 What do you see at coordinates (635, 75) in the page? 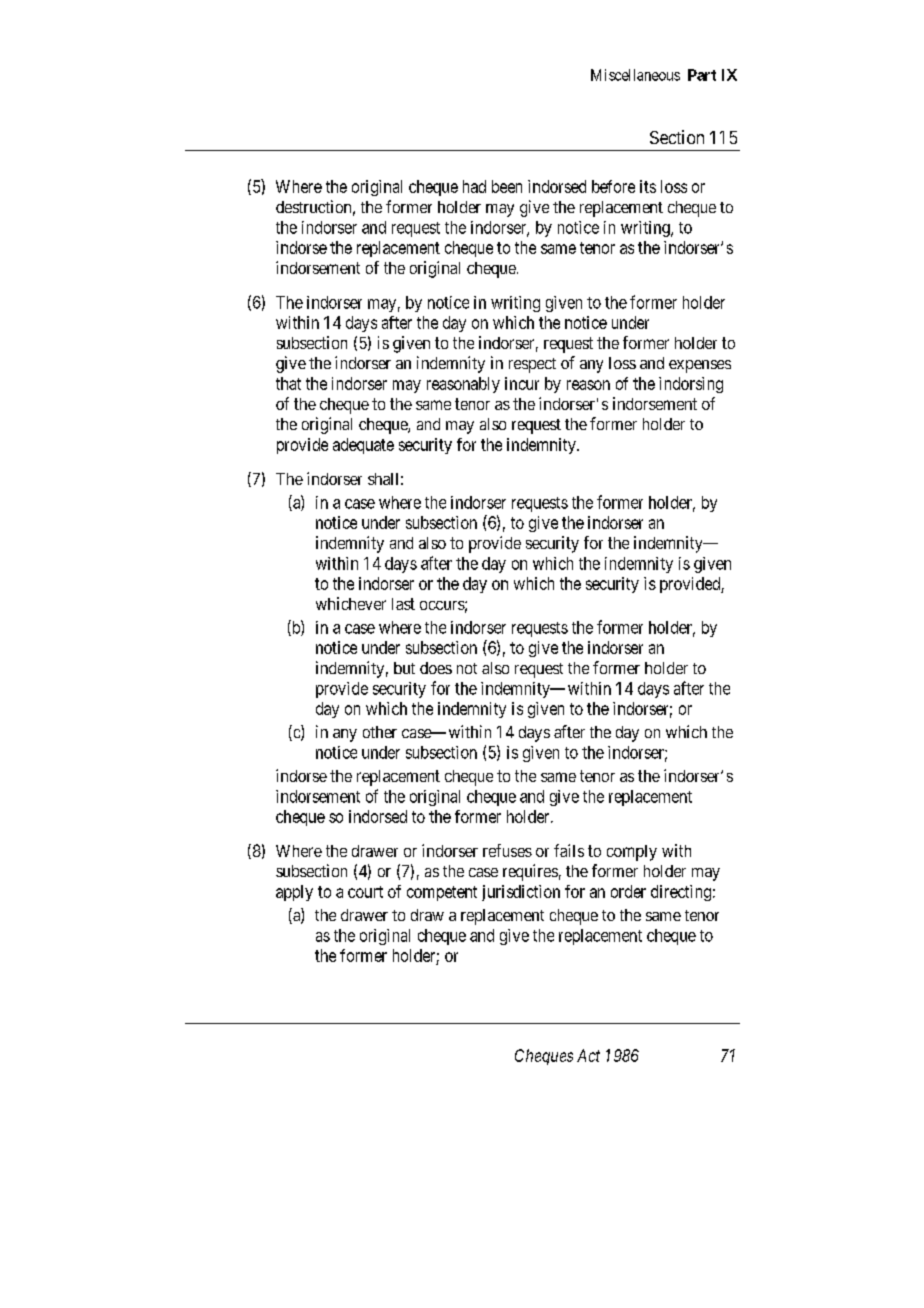
I see `Miscellaneous` at bounding box center [635, 75].
